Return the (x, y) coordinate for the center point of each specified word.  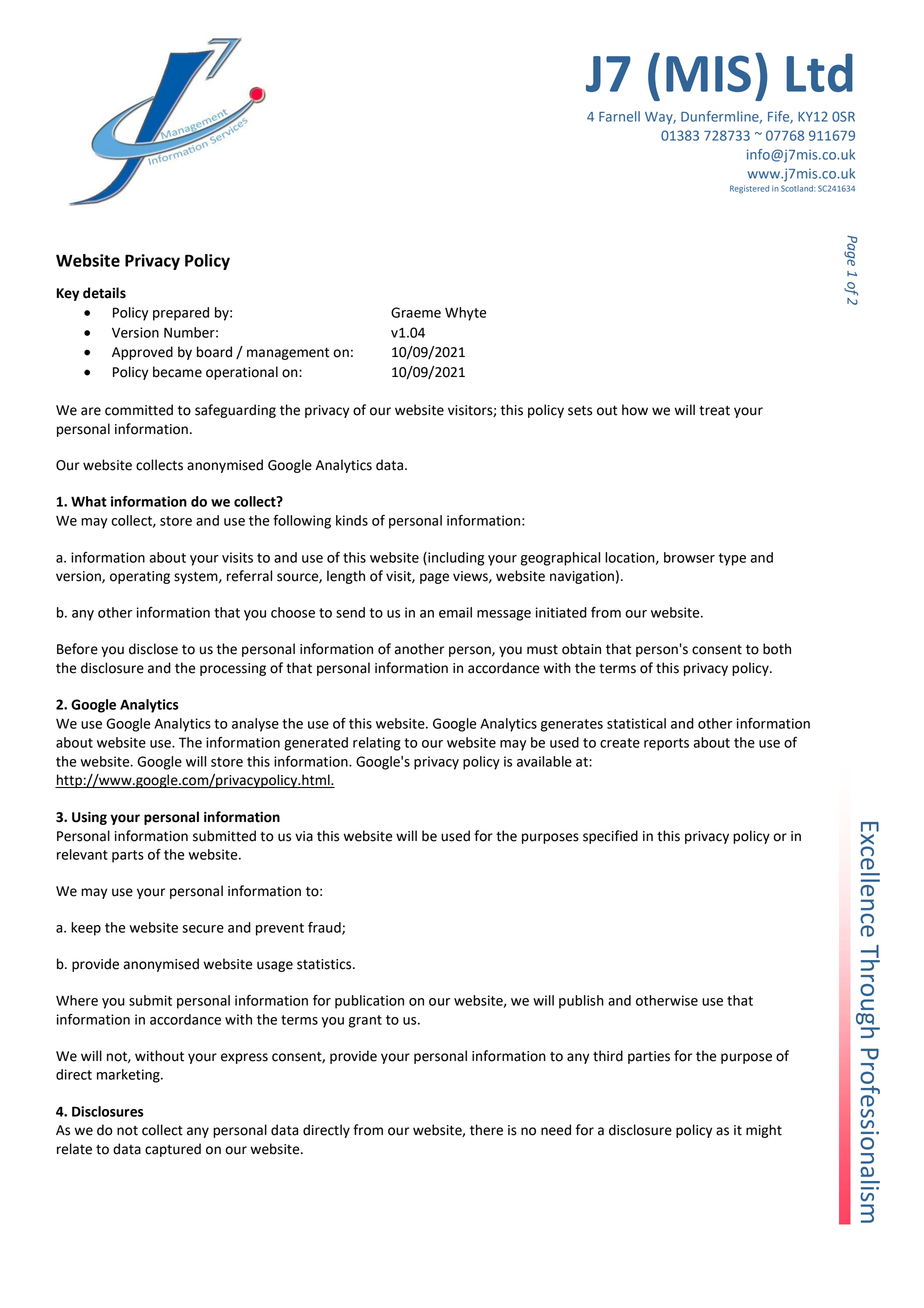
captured (173, 1150)
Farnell (619, 116)
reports (666, 744)
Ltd (819, 72)
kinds (352, 520)
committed (139, 410)
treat (714, 410)
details (104, 293)
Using (89, 818)
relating (377, 744)
